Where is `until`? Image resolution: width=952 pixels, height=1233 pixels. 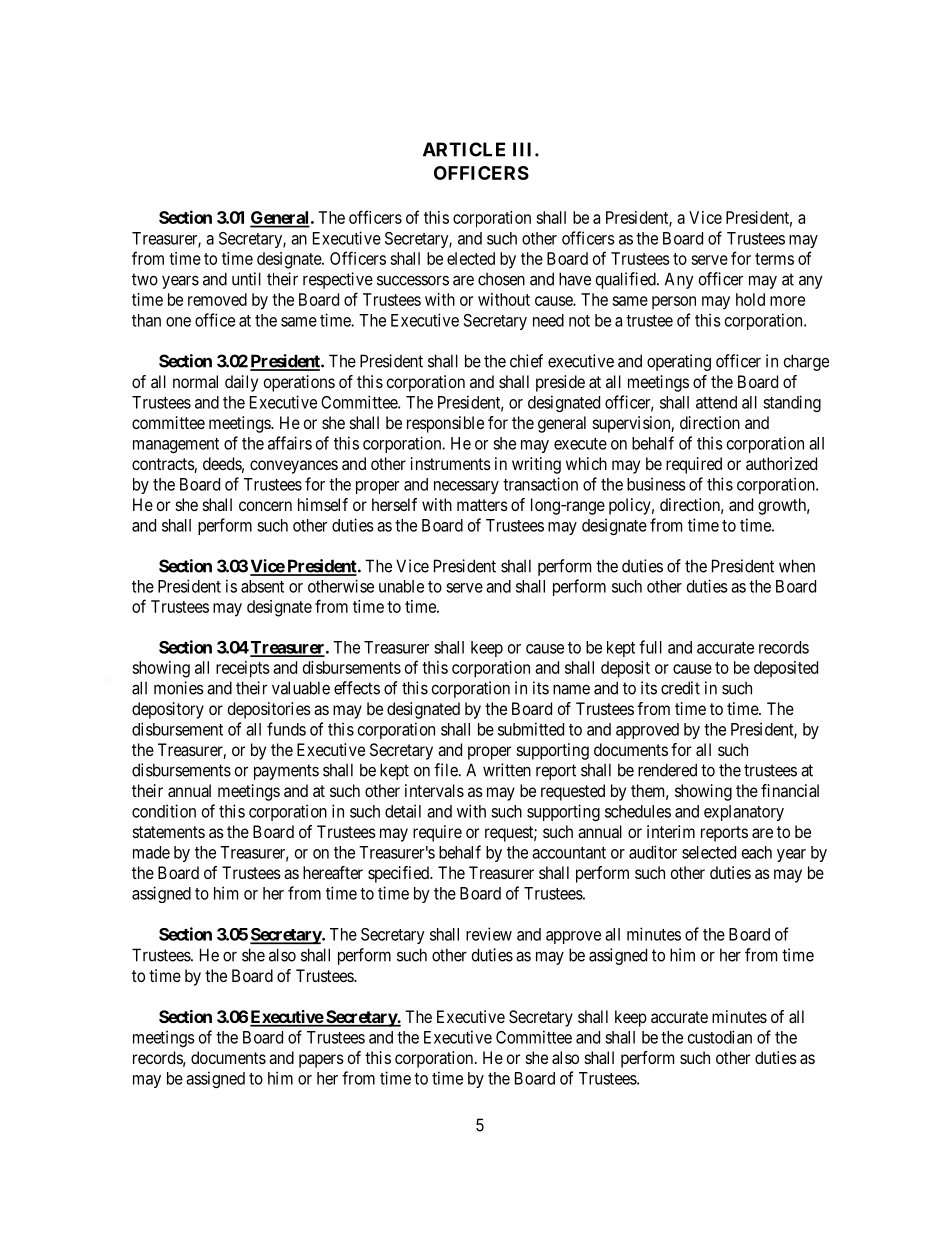
until is located at coordinates (246, 279).
